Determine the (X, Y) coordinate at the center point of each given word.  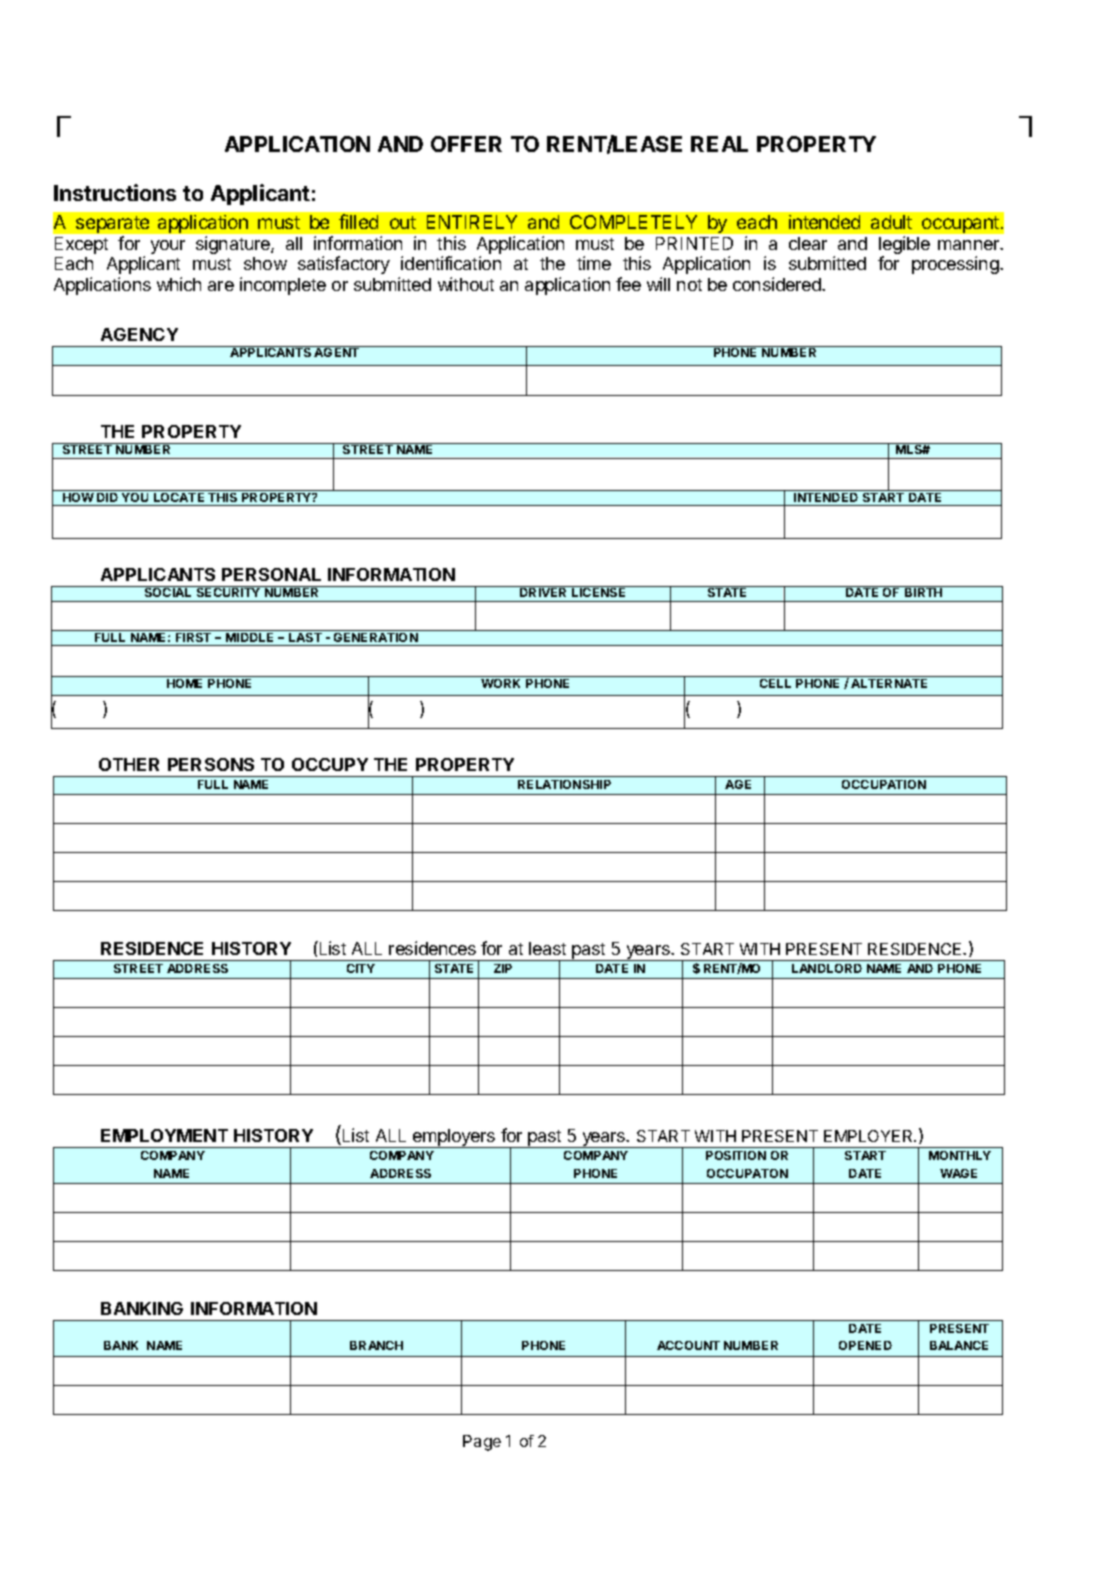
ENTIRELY (472, 222)
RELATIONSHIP (564, 784)
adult (891, 222)
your (168, 247)
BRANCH (376, 1345)
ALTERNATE (889, 683)
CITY (361, 968)
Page (482, 1443)
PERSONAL (271, 574)
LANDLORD (827, 968)
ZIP (503, 968)
